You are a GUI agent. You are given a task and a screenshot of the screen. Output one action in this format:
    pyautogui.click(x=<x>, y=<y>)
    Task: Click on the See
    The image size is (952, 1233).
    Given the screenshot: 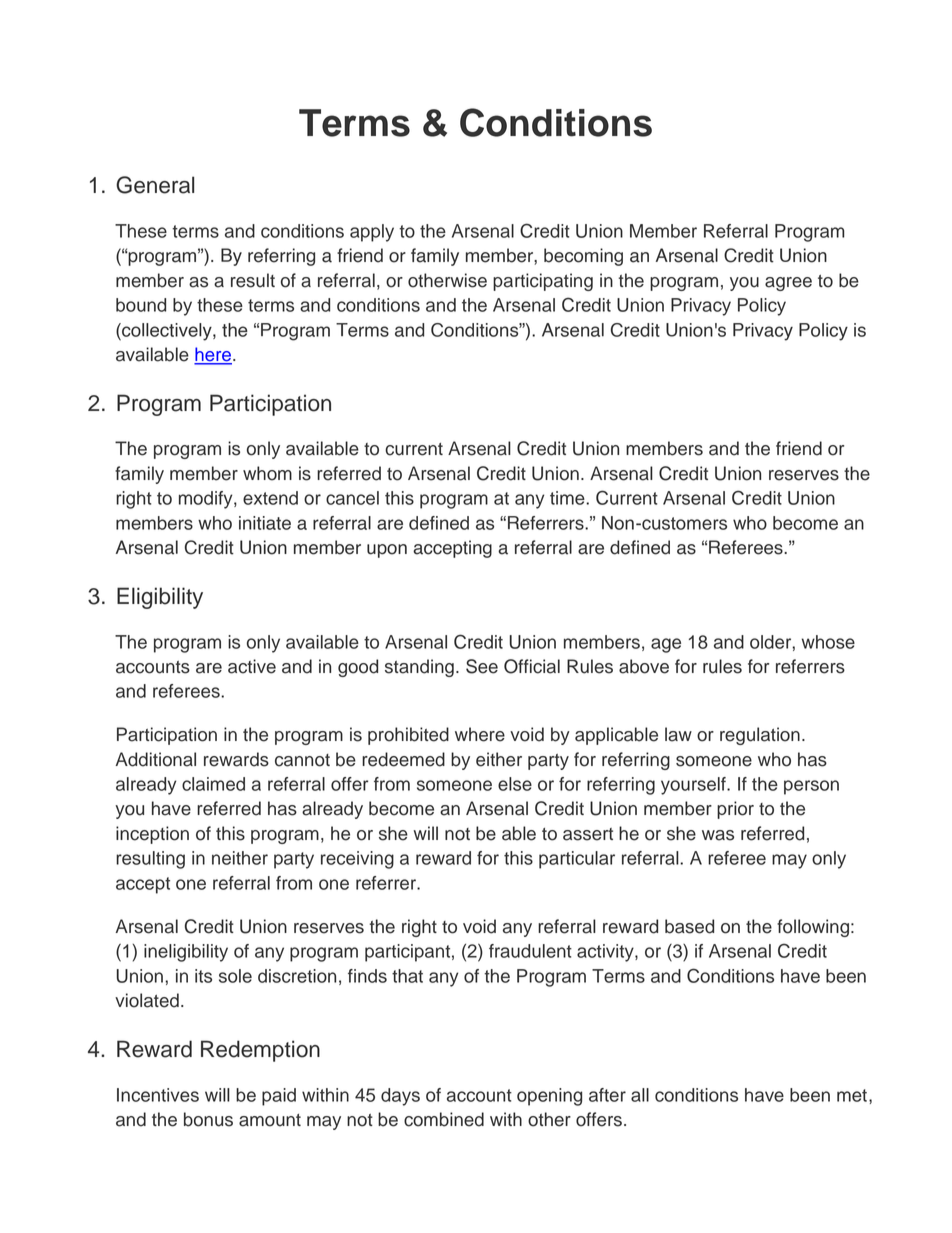 What is the action you would take?
    pyautogui.click(x=482, y=666)
